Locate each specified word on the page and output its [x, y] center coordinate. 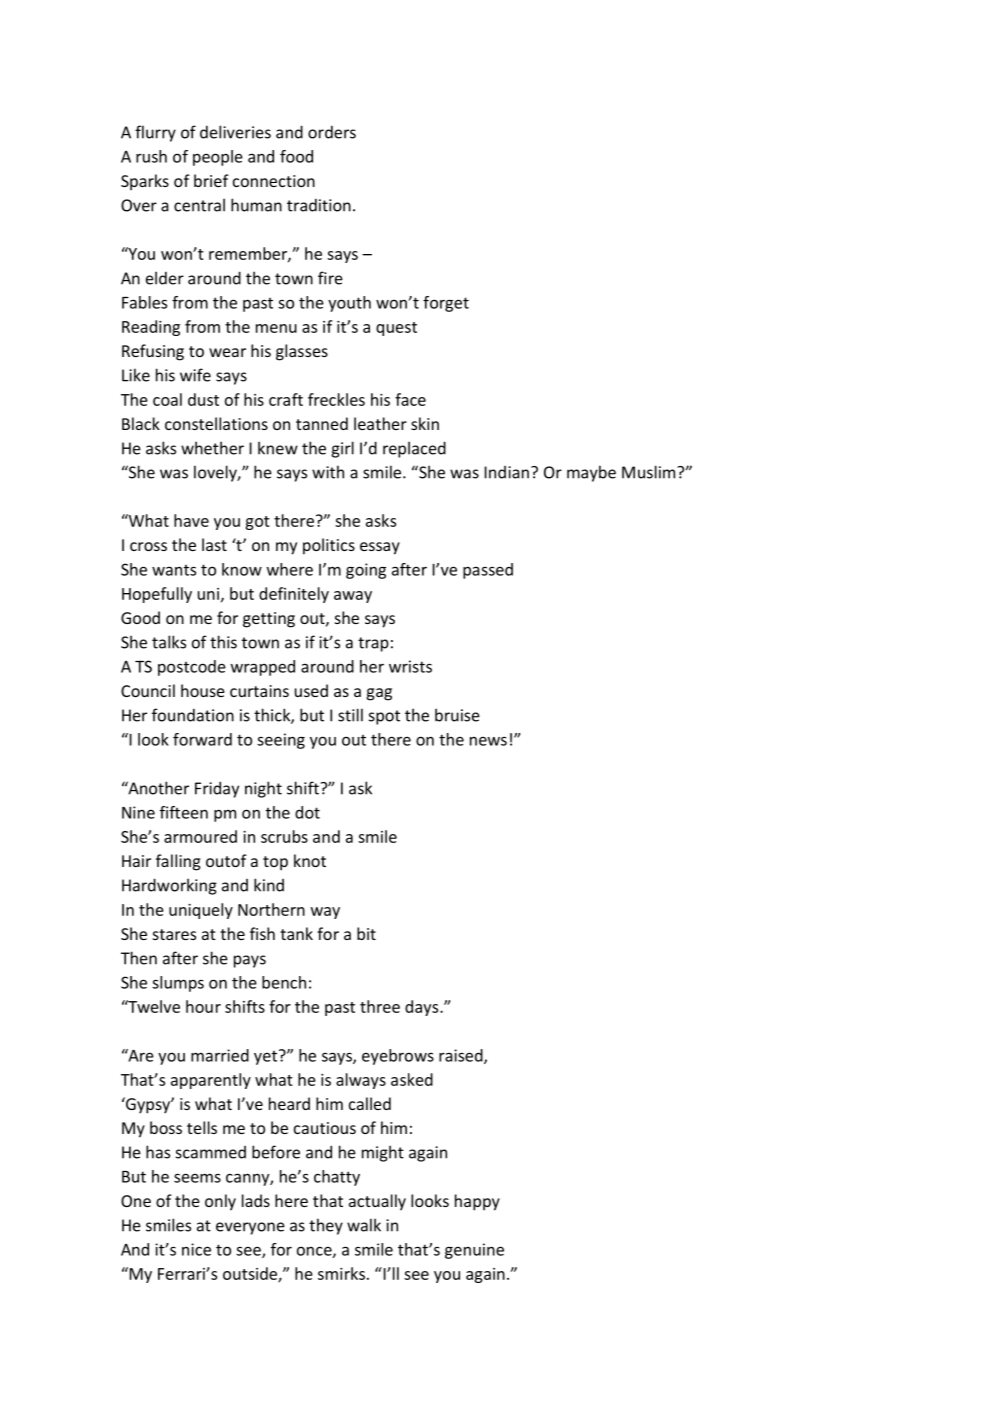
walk [364, 1225]
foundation [193, 715]
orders [332, 132]
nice [196, 1249]
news [488, 741]
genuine [474, 1251]
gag [379, 694]
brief [211, 180]
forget [446, 304]
